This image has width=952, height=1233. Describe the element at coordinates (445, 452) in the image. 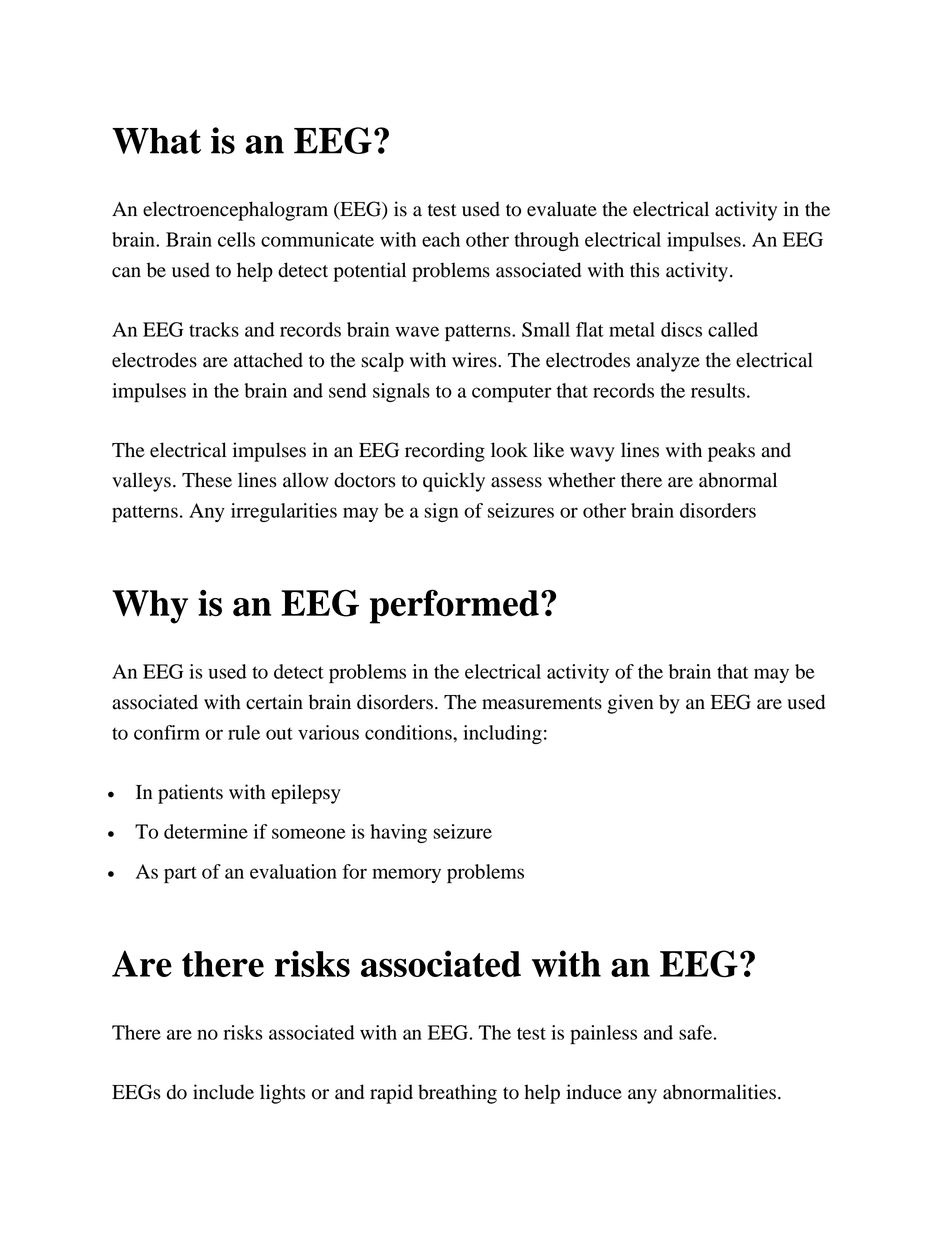

I see `recording` at that location.
